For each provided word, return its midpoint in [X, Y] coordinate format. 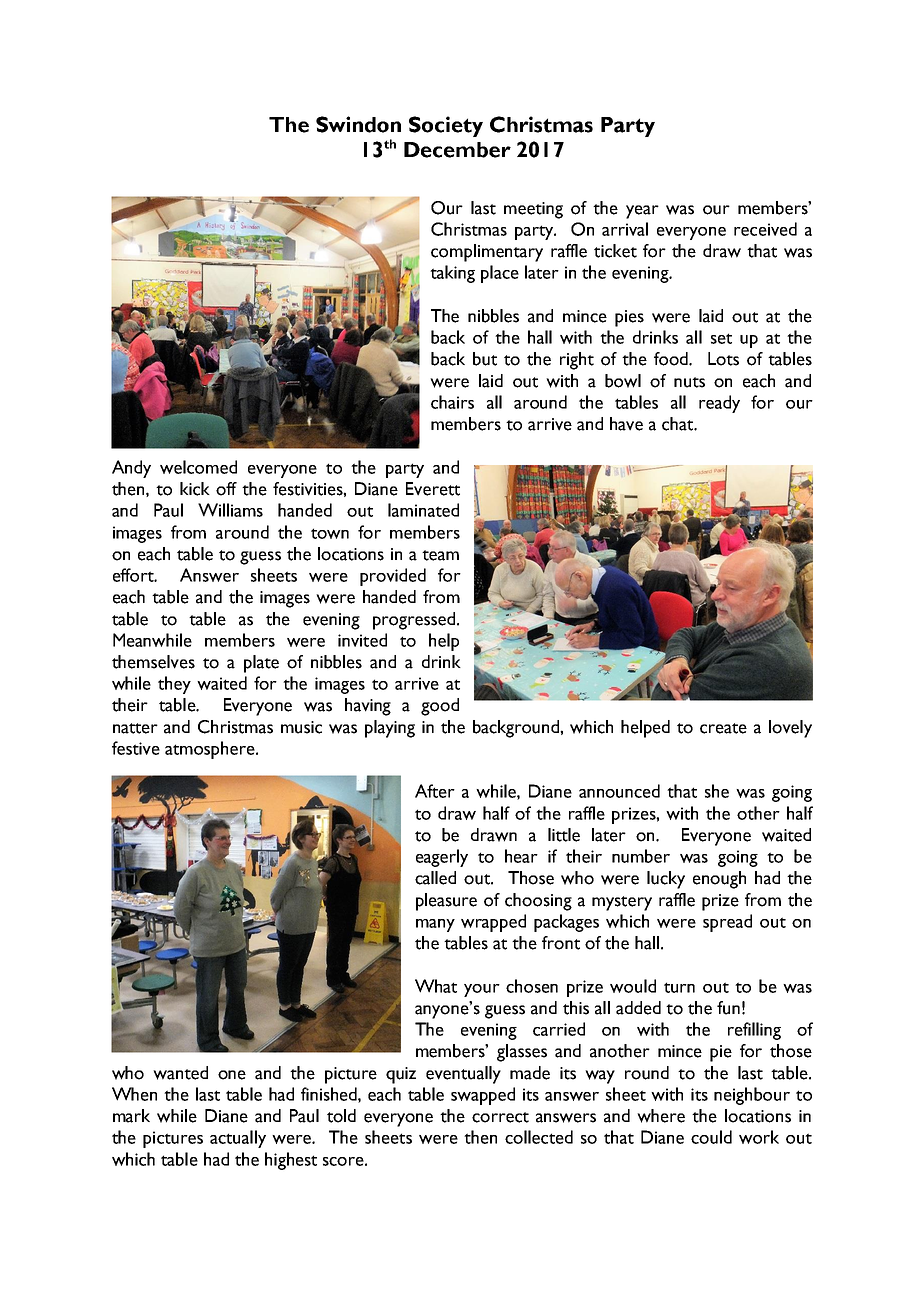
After [435, 791]
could [711, 1137]
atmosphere [211, 750]
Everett [433, 489]
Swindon [358, 124]
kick [195, 489]
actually [238, 1139]
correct [500, 1117]
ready [719, 404]
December [457, 150]
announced [619, 791]
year [642, 212]
